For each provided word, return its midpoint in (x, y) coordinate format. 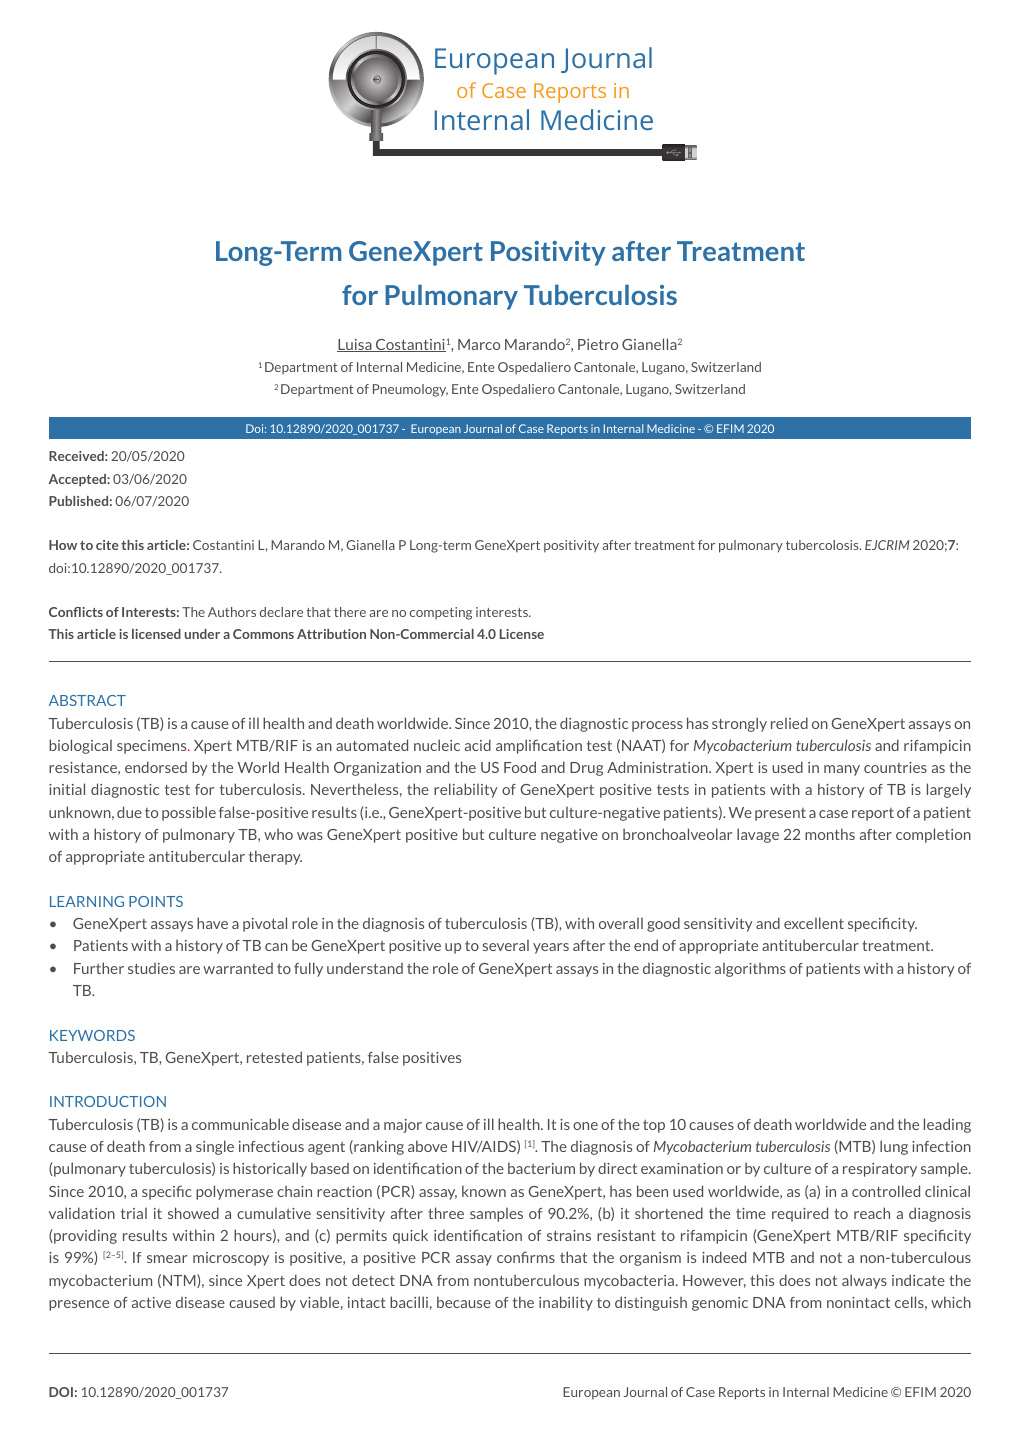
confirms (526, 1257)
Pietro (598, 344)
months (830, 834)
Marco (479, 344)
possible (189, 813)
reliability (466, 790)
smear (167, 1259)
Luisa (355, 345)
